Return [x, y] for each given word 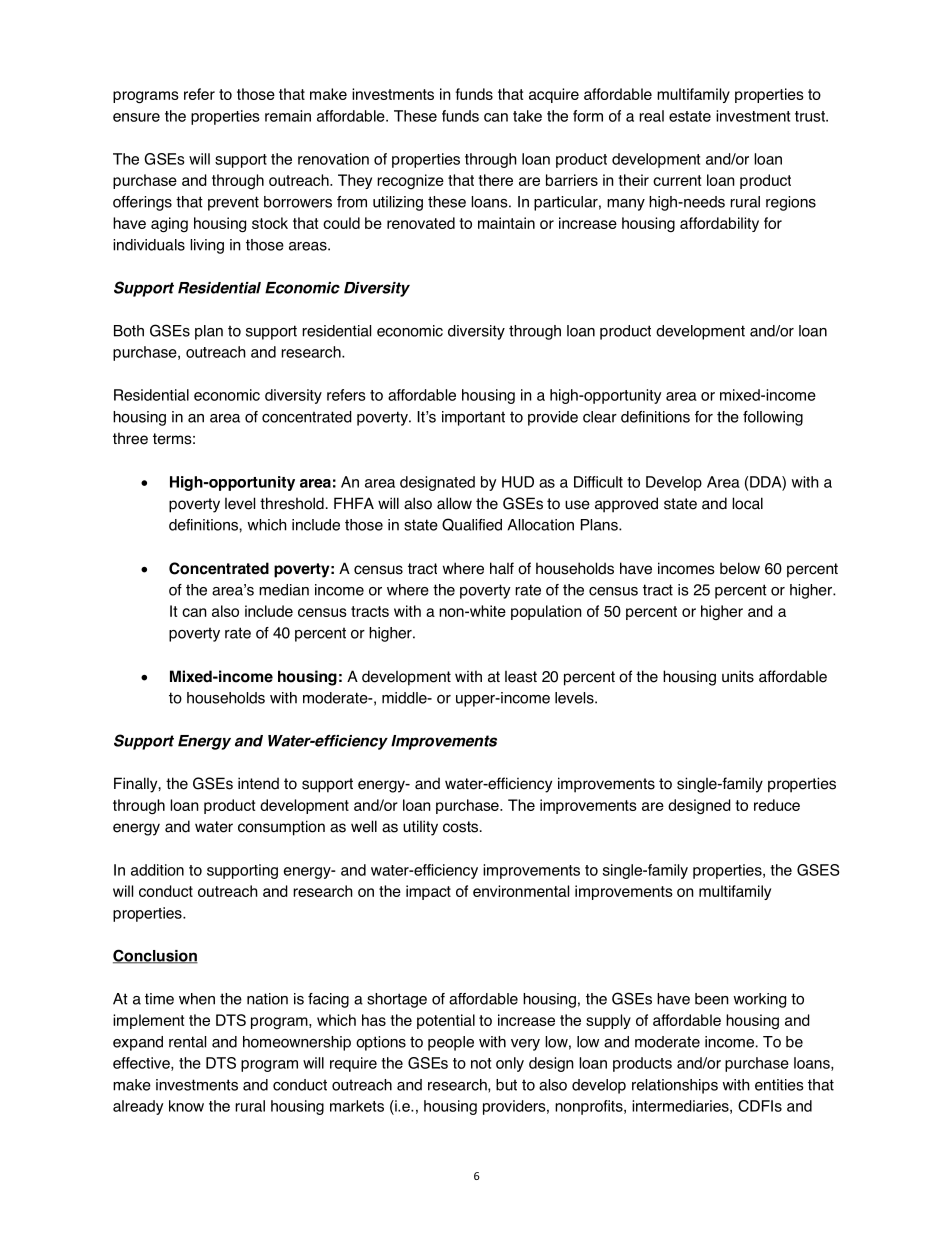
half [502, 568]
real [651, 116]
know [186, 1106]
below [740, 568]
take [527, 116]
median [284, 590]
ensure [136, 117]
